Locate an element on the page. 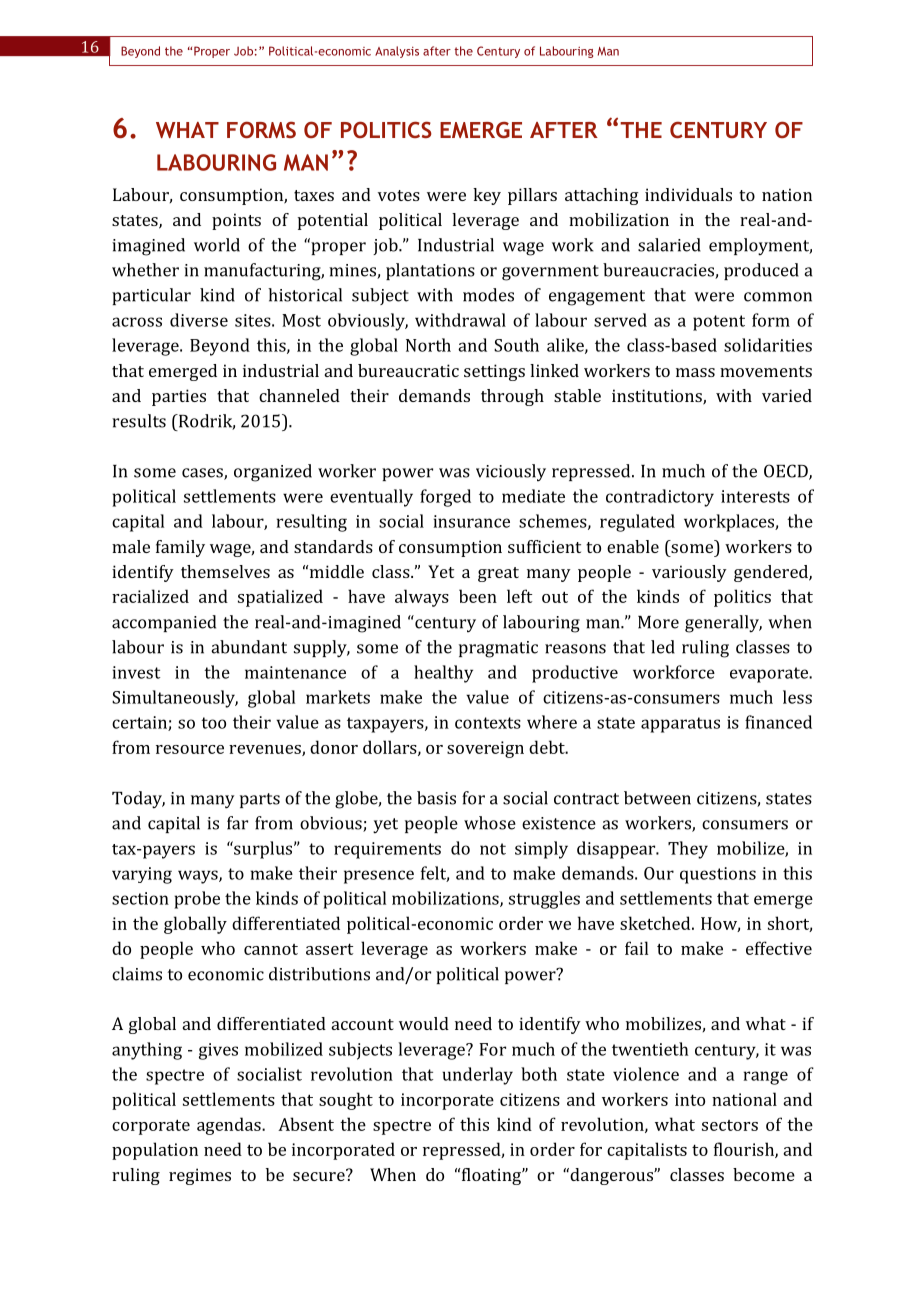 The height and width of the page is (1308, 924). underlay is located at coordinates (477, 1076).
